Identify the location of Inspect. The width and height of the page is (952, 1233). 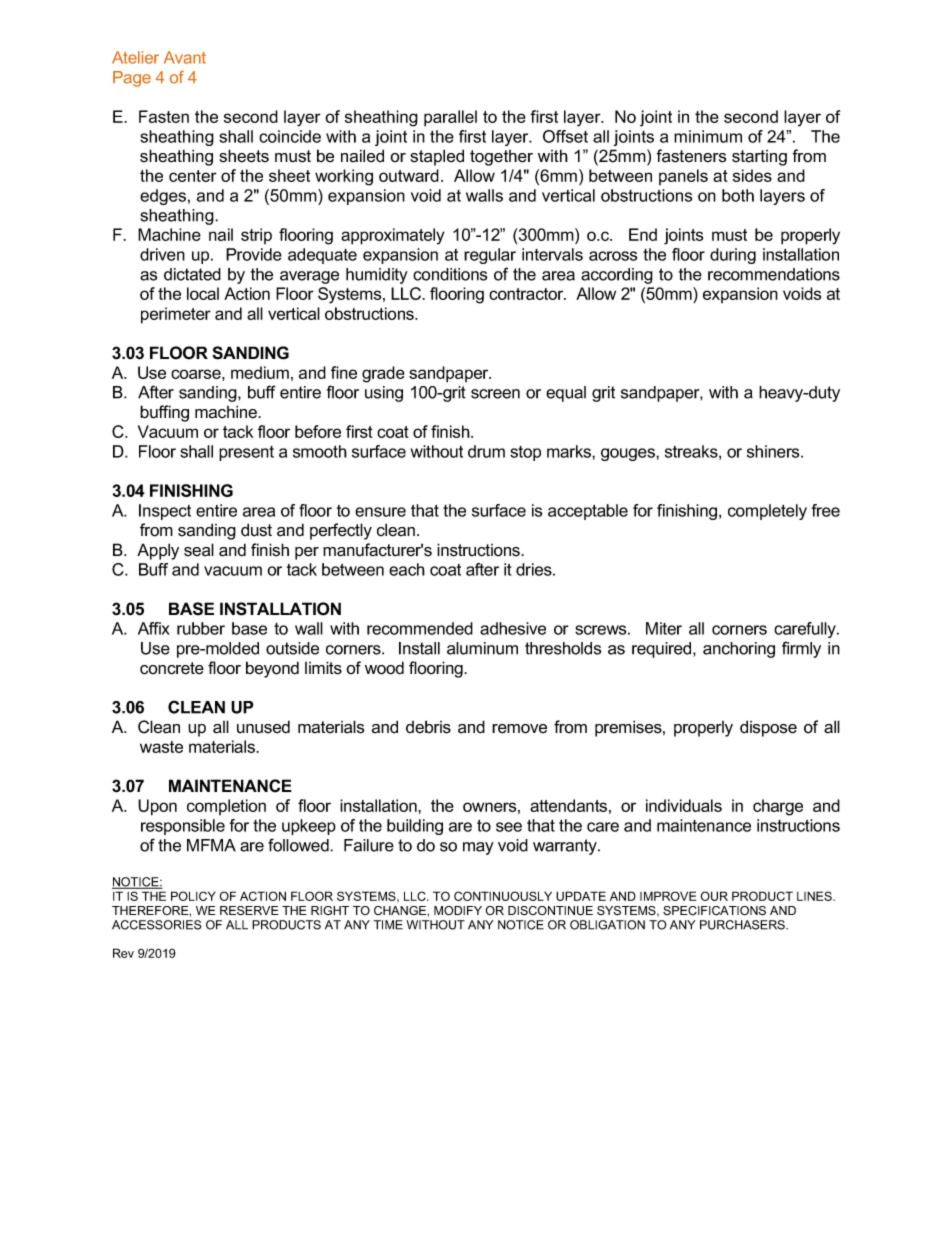
(165, 512).
